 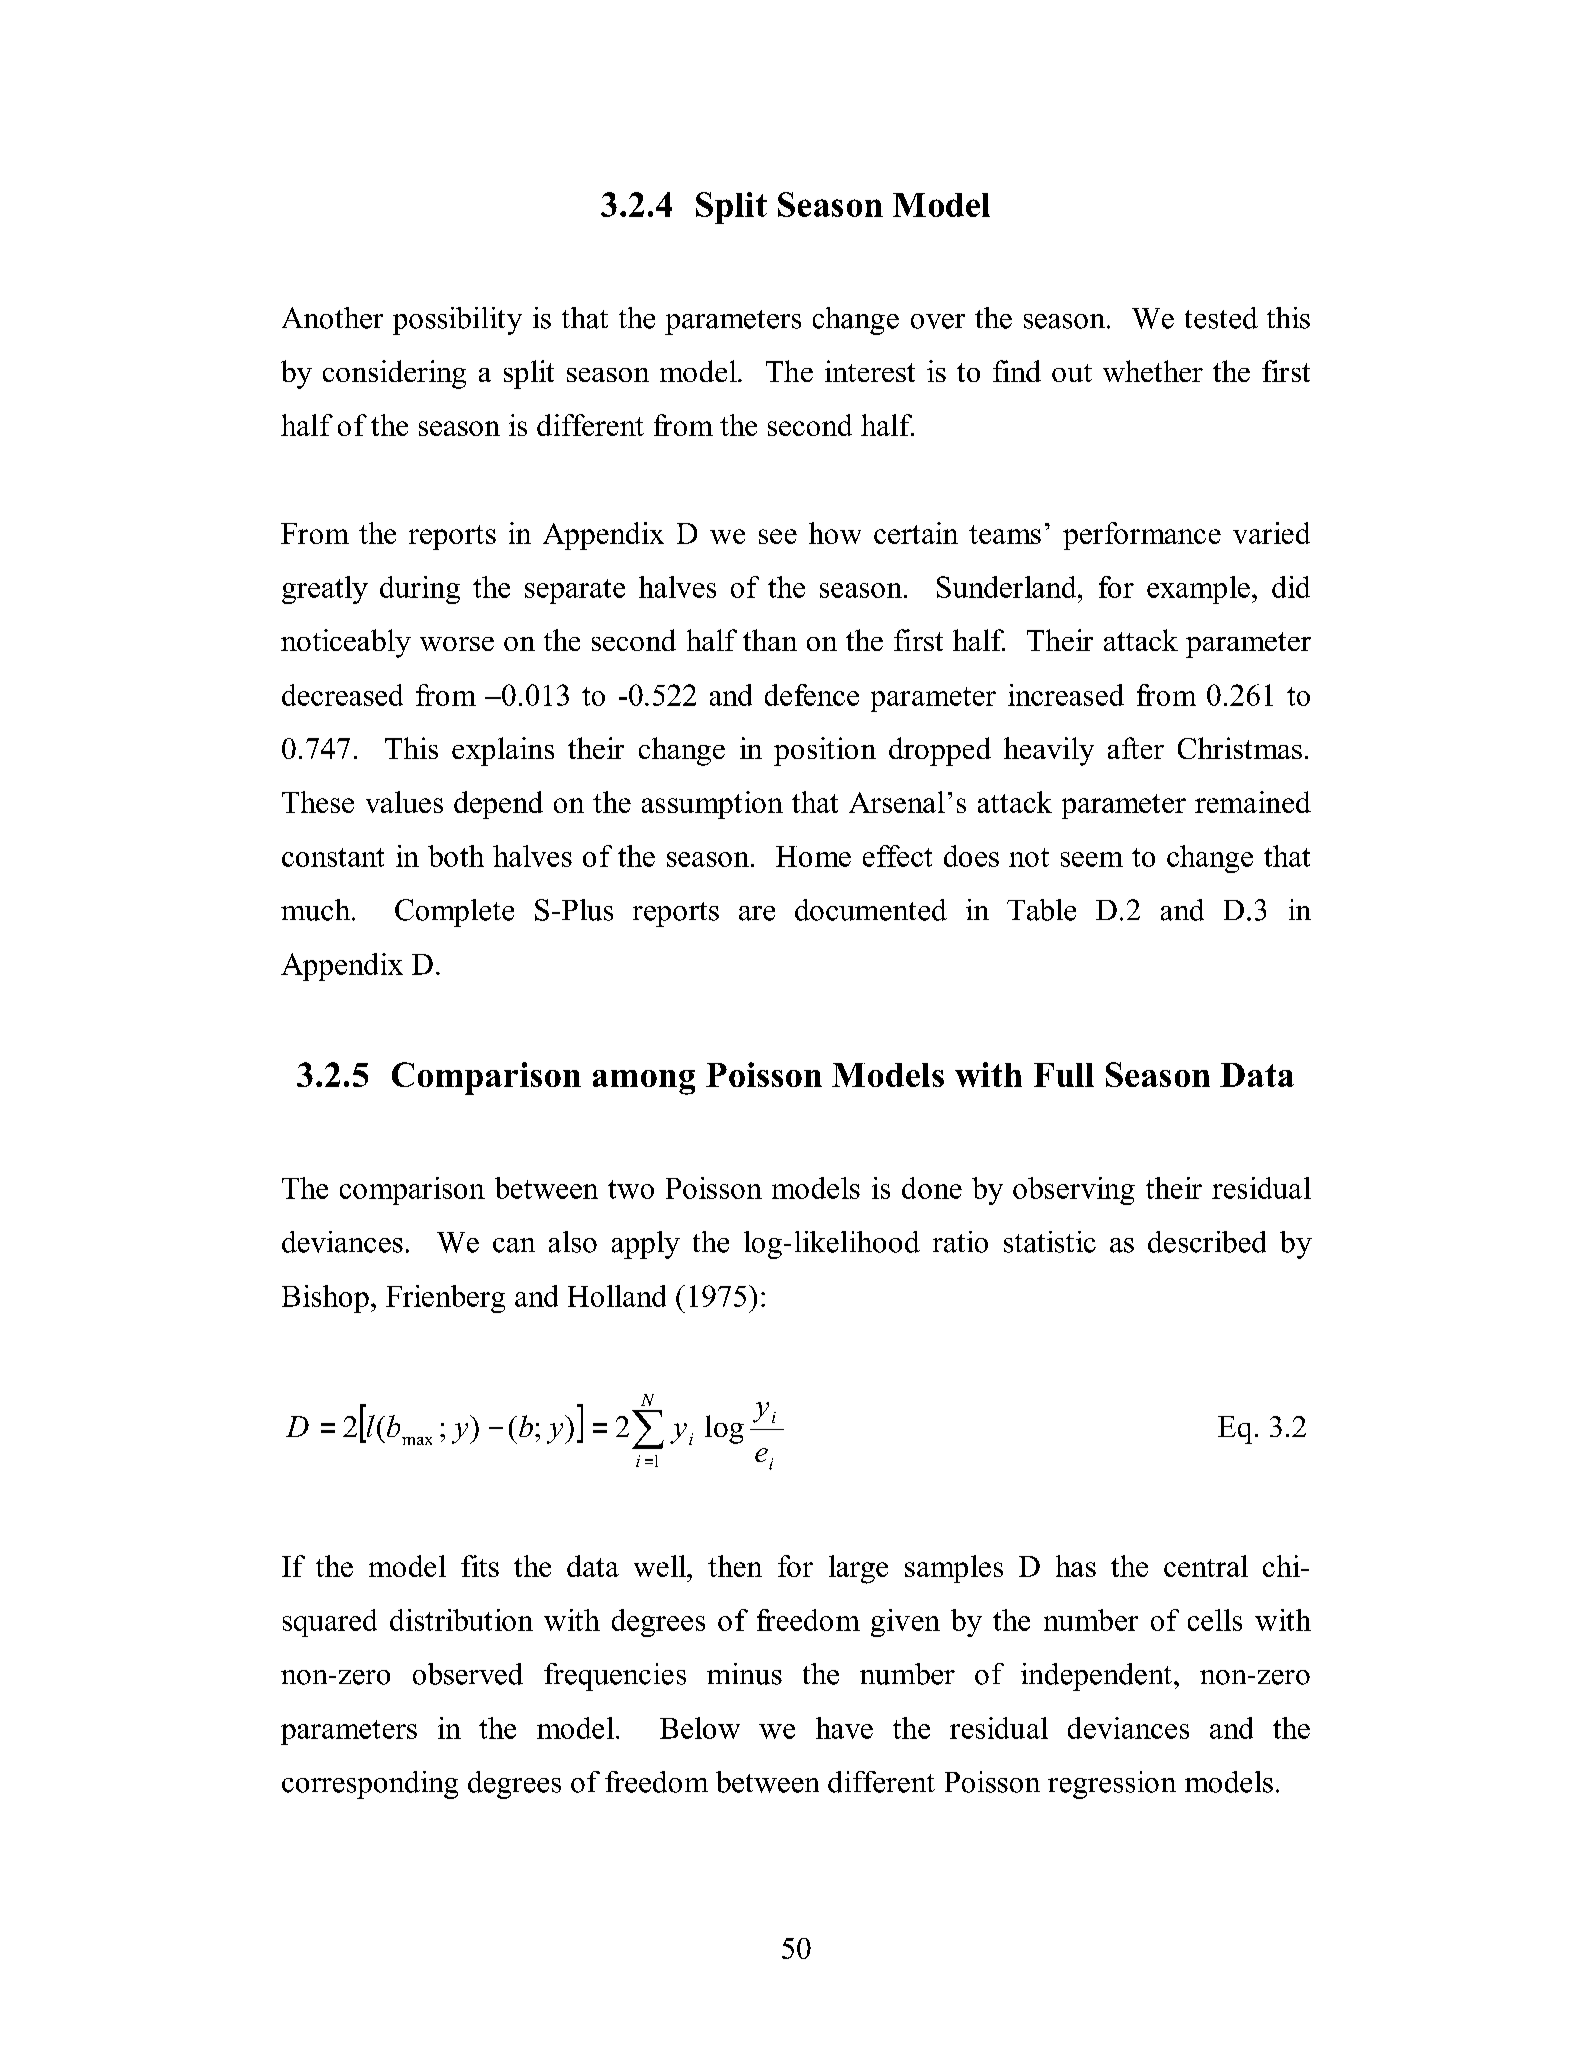 I want to click on corresponding, so click(x=370, y=1785).
